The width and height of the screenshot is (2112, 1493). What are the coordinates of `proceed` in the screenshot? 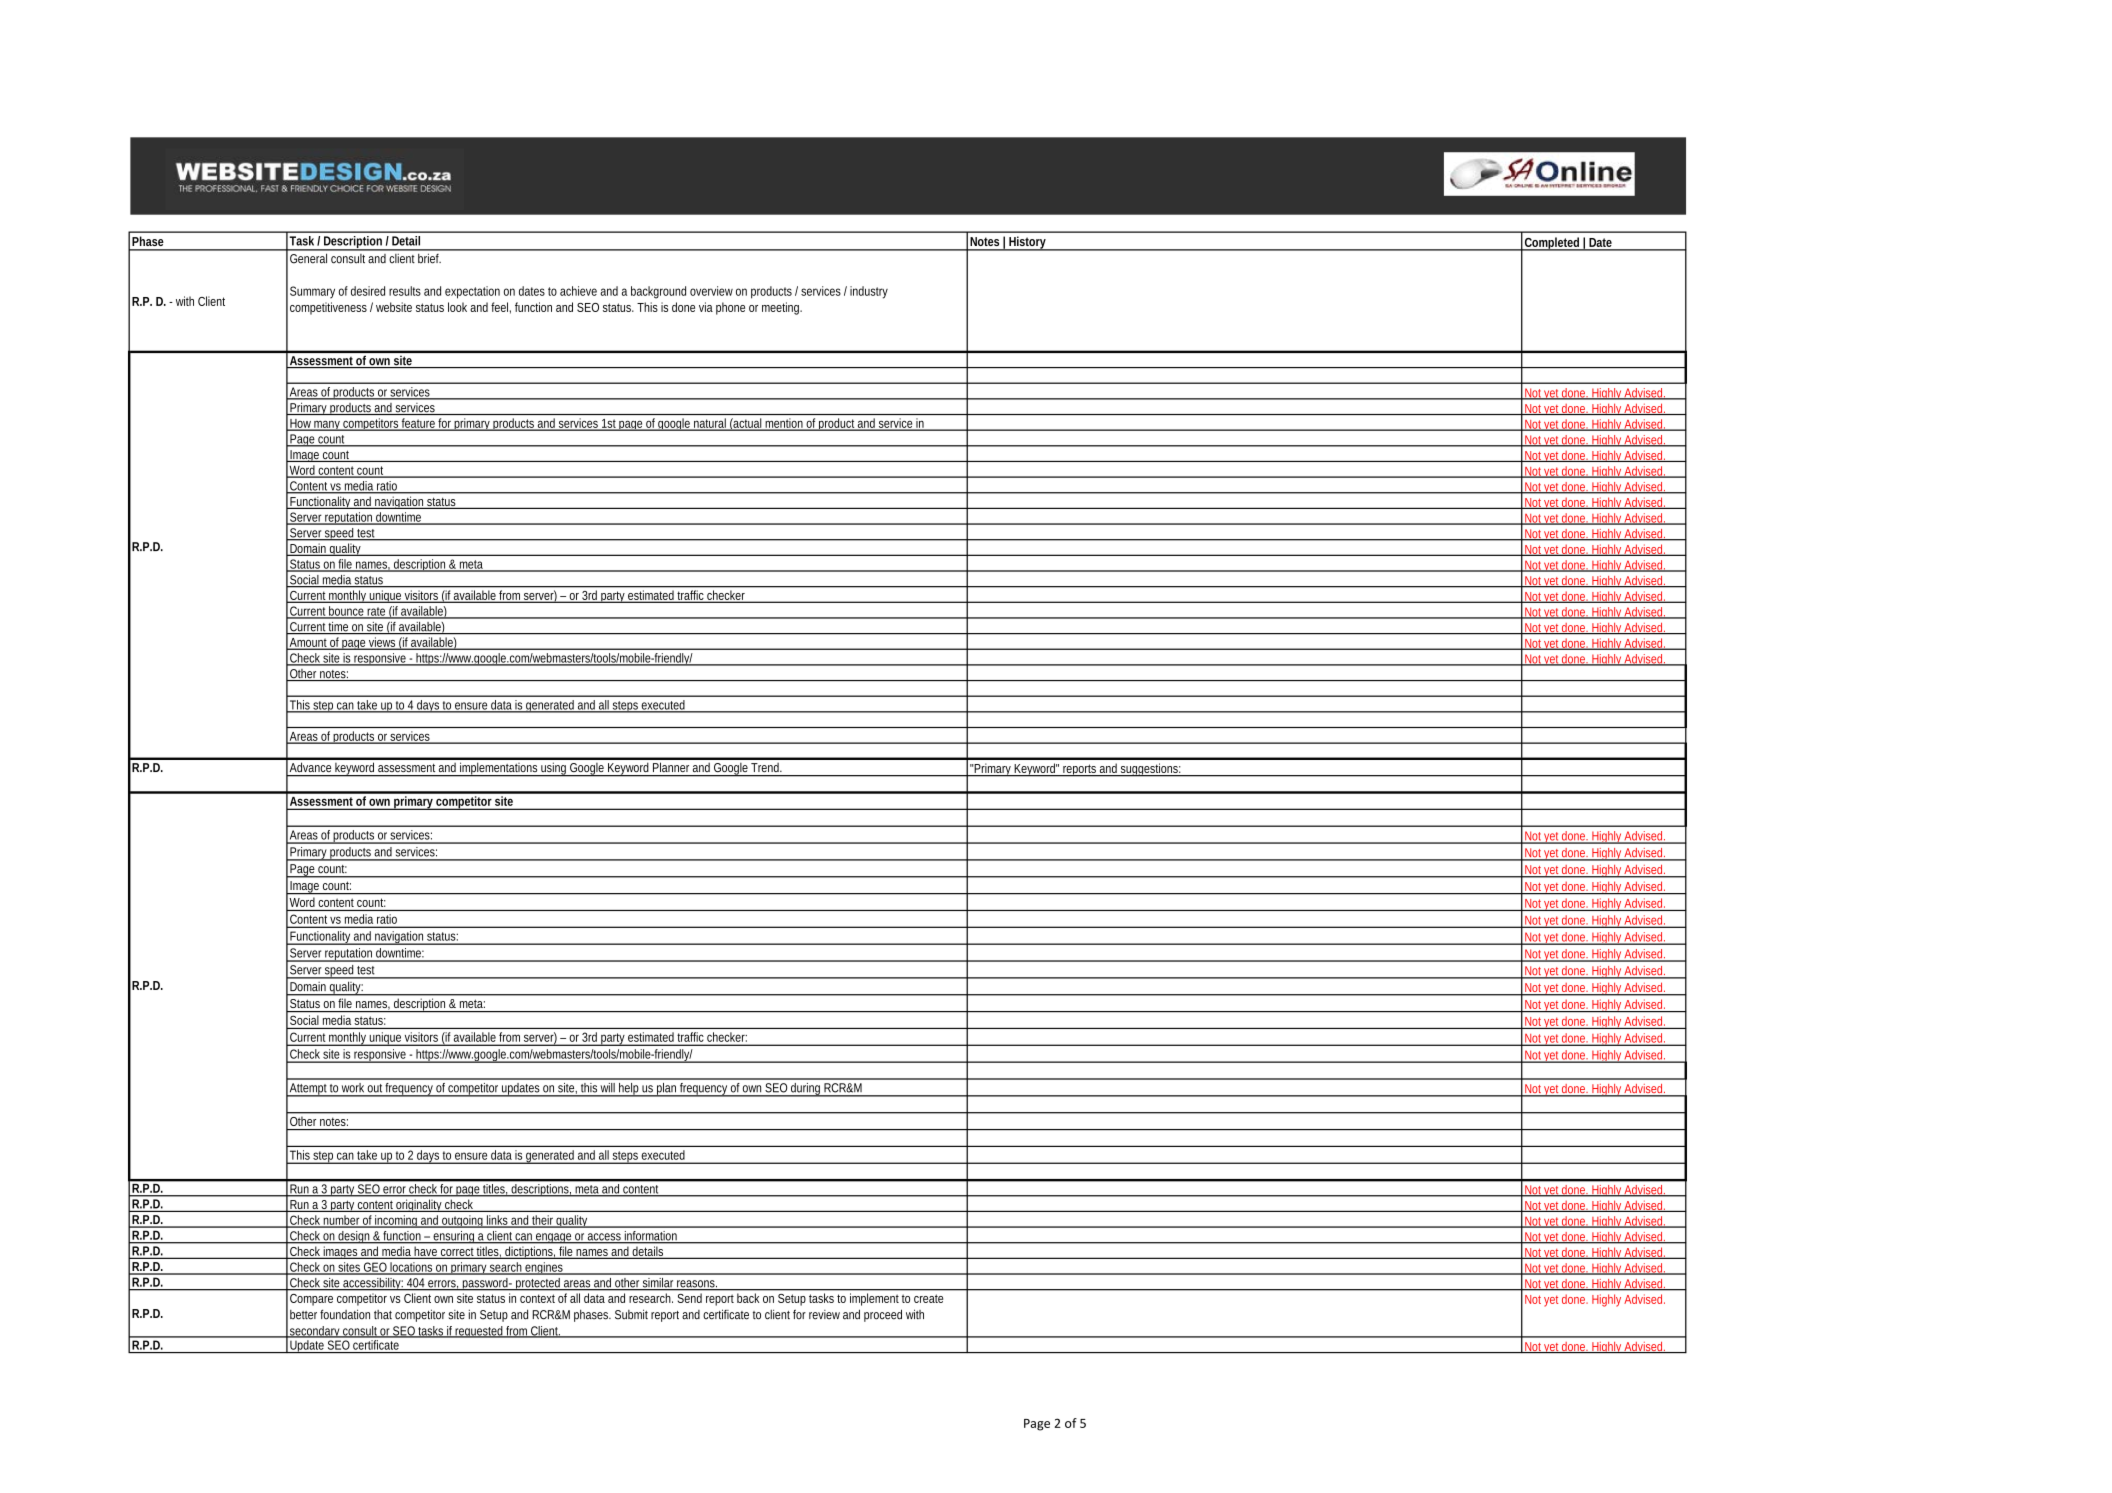 It's located at (883, 1315).
